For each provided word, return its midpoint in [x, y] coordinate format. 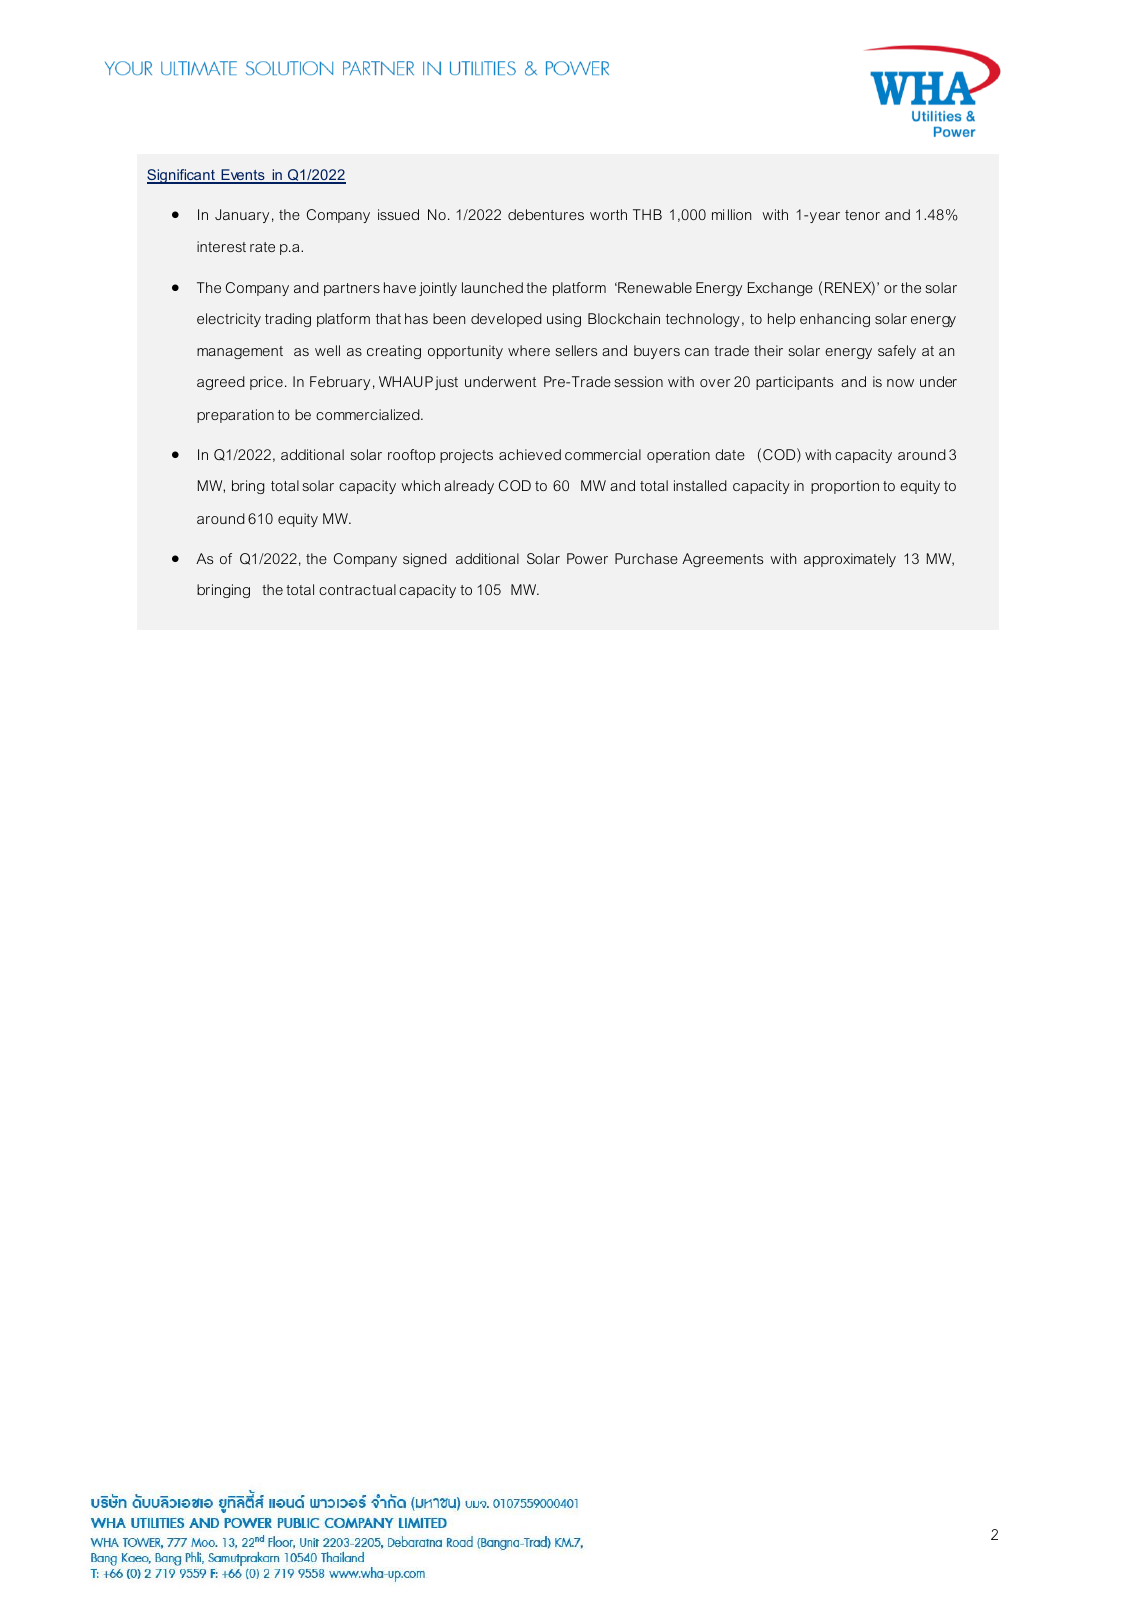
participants [794, 383]
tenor [862, 215]
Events [243, 176]
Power [587, 558]
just [446, 383]
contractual [357, 589]
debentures [546, 214]
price [266, 383]
